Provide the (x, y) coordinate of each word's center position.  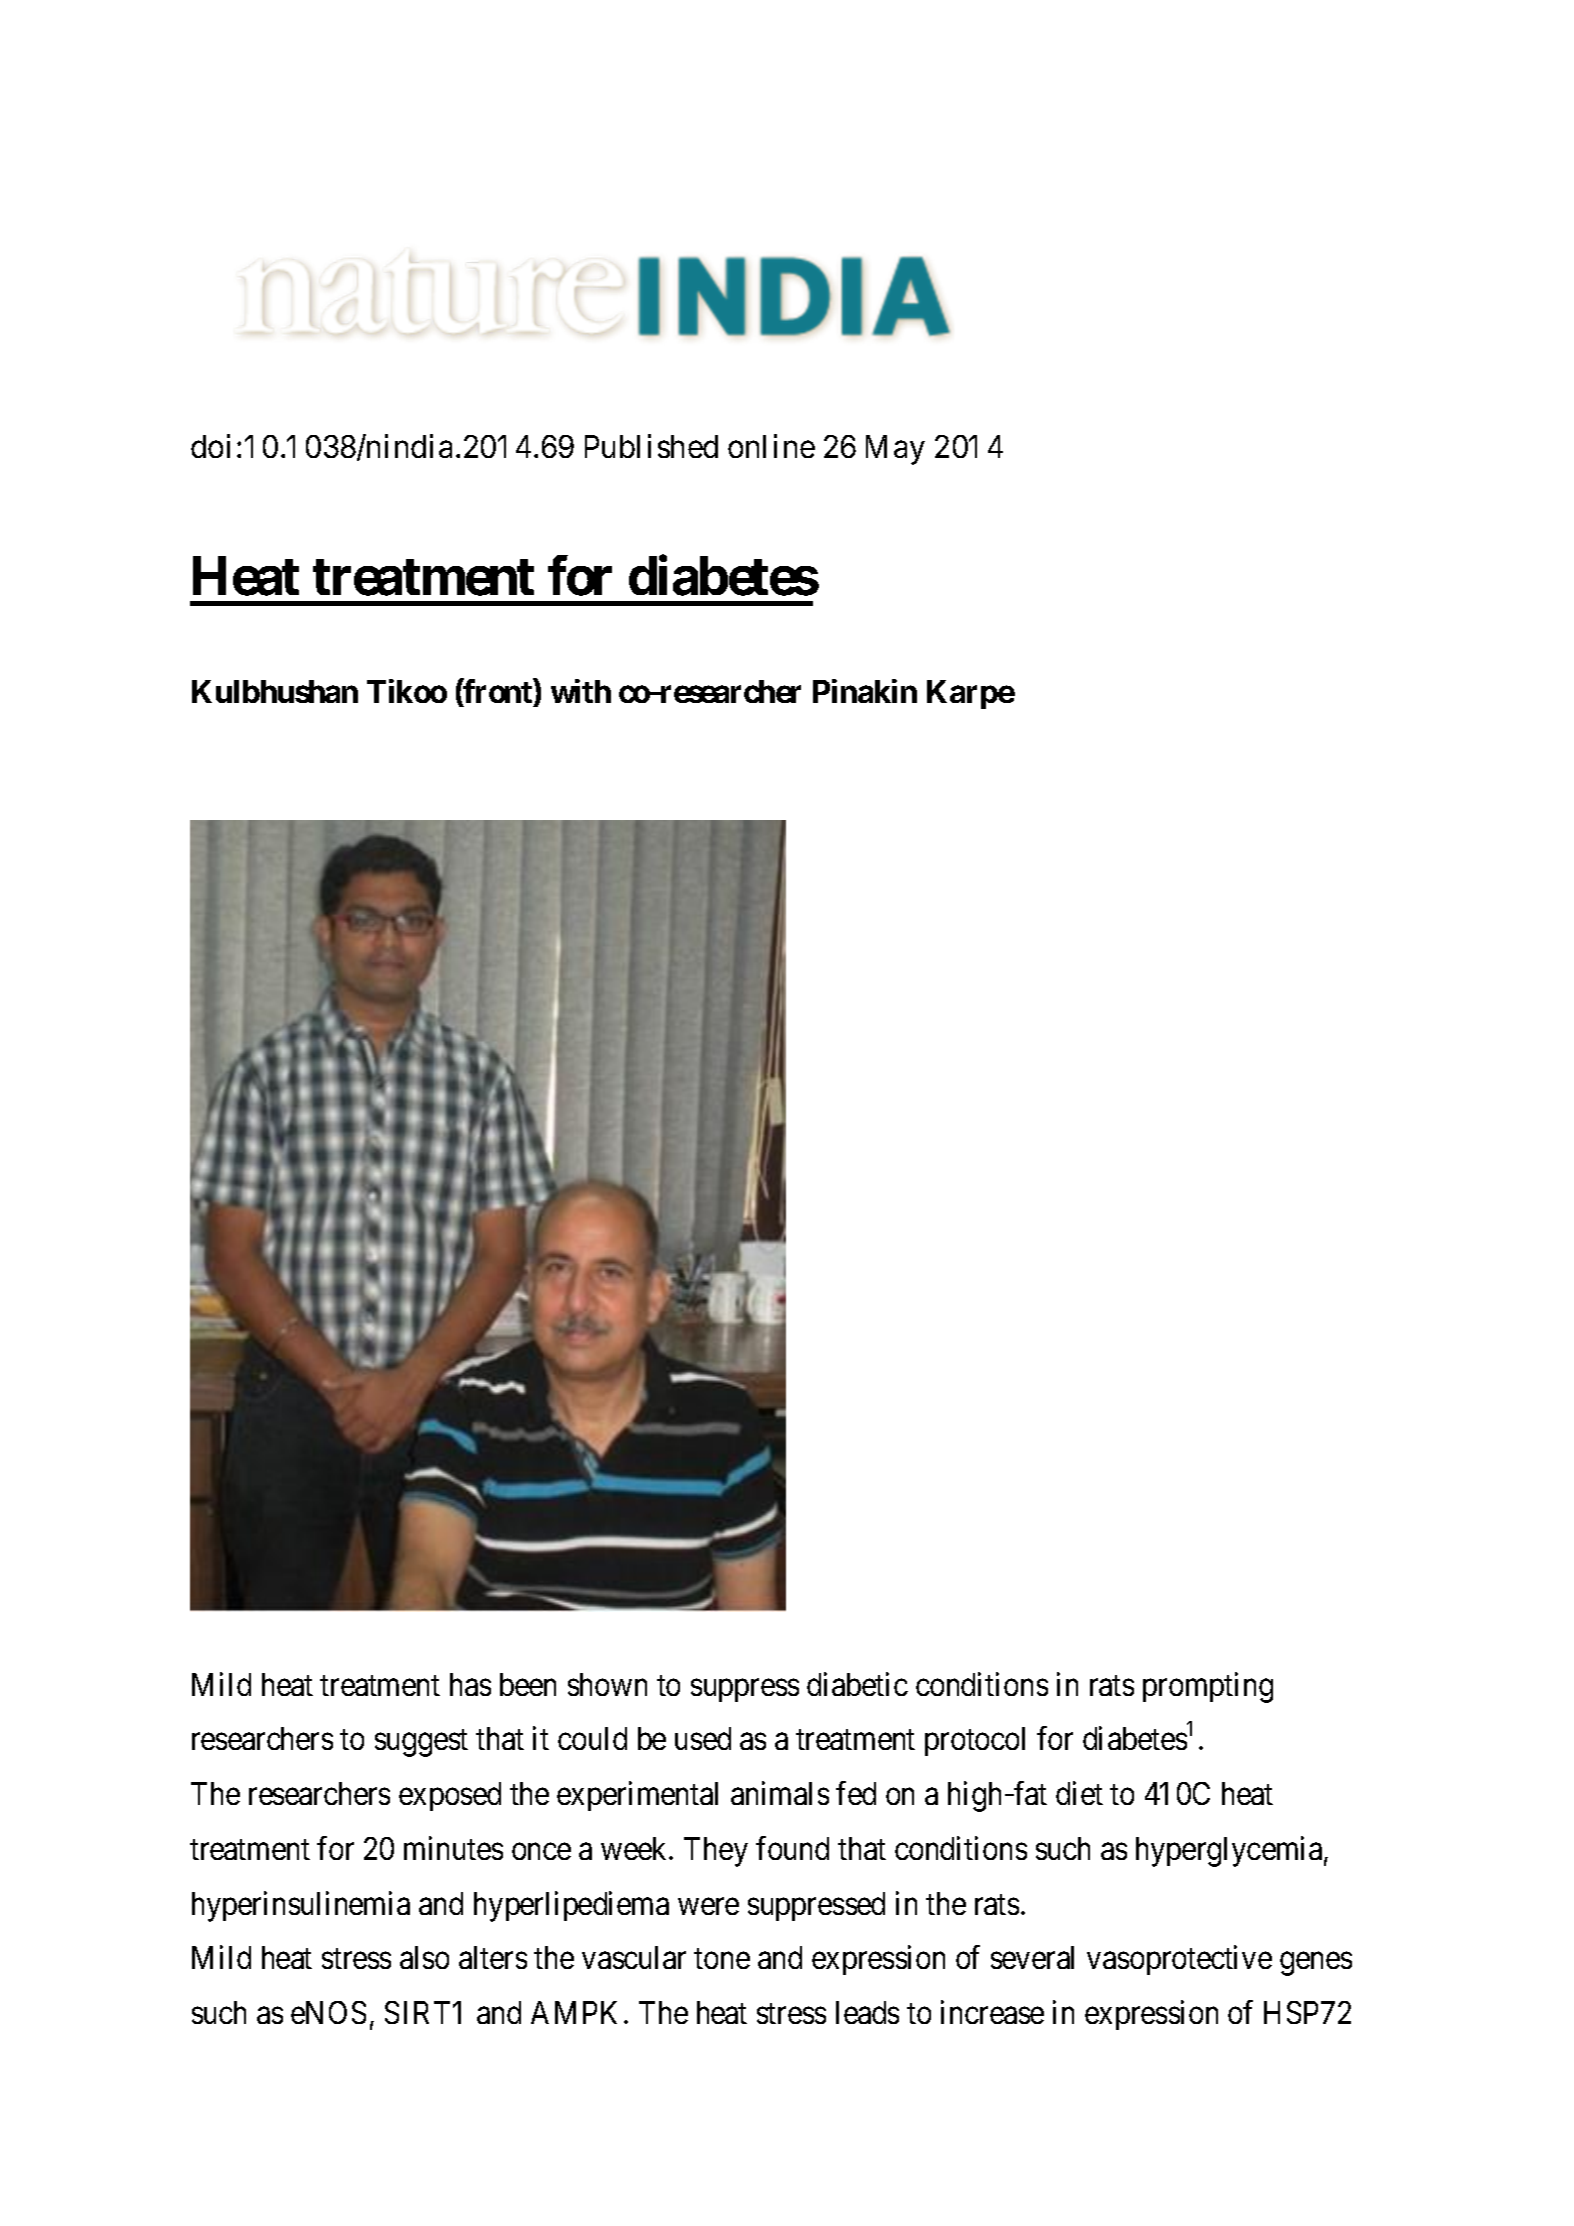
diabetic (857, 1684)
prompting (1208, 1687)
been (528, 1684)
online (771, 446)
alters (493, 1957)
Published (651, 446)
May (895, 450)
